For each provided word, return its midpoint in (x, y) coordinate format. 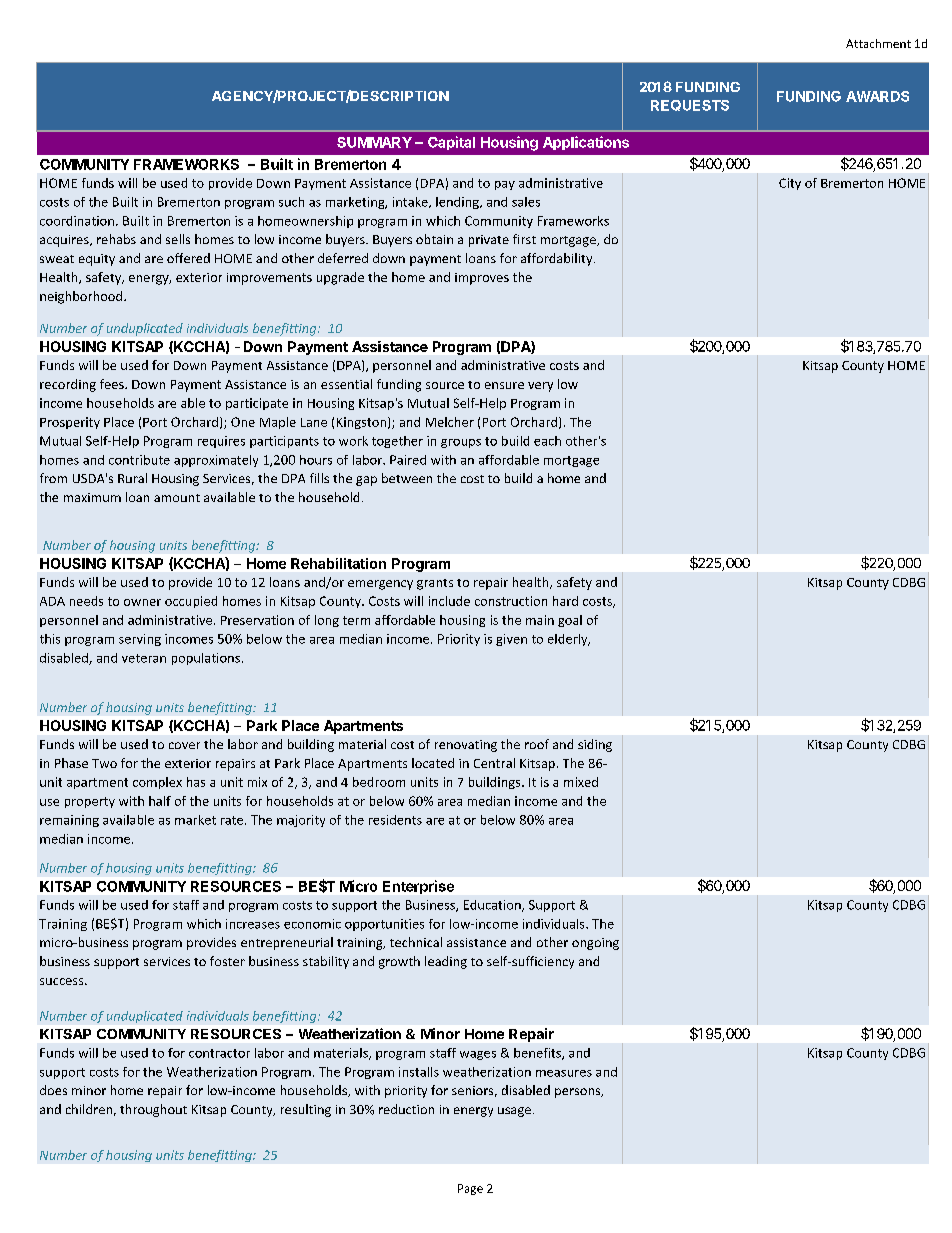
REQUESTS (690, 105)
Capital (451, 143)
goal (570, 621)
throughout (153, 1110)
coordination (77, 221)
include (449, 601)
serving (140, 640)
